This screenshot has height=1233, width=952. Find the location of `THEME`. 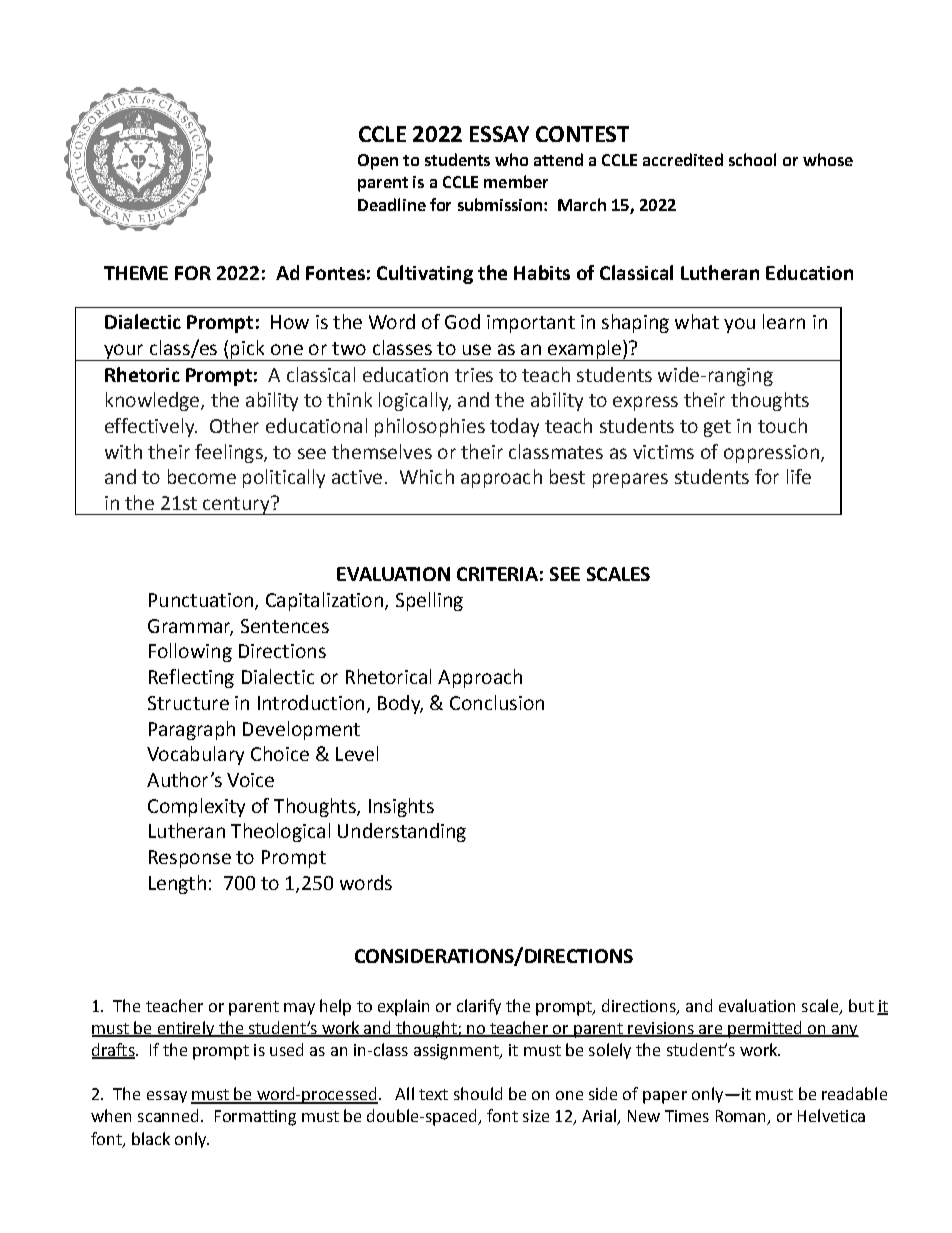

THEME is located at coordinates (136, 273).
